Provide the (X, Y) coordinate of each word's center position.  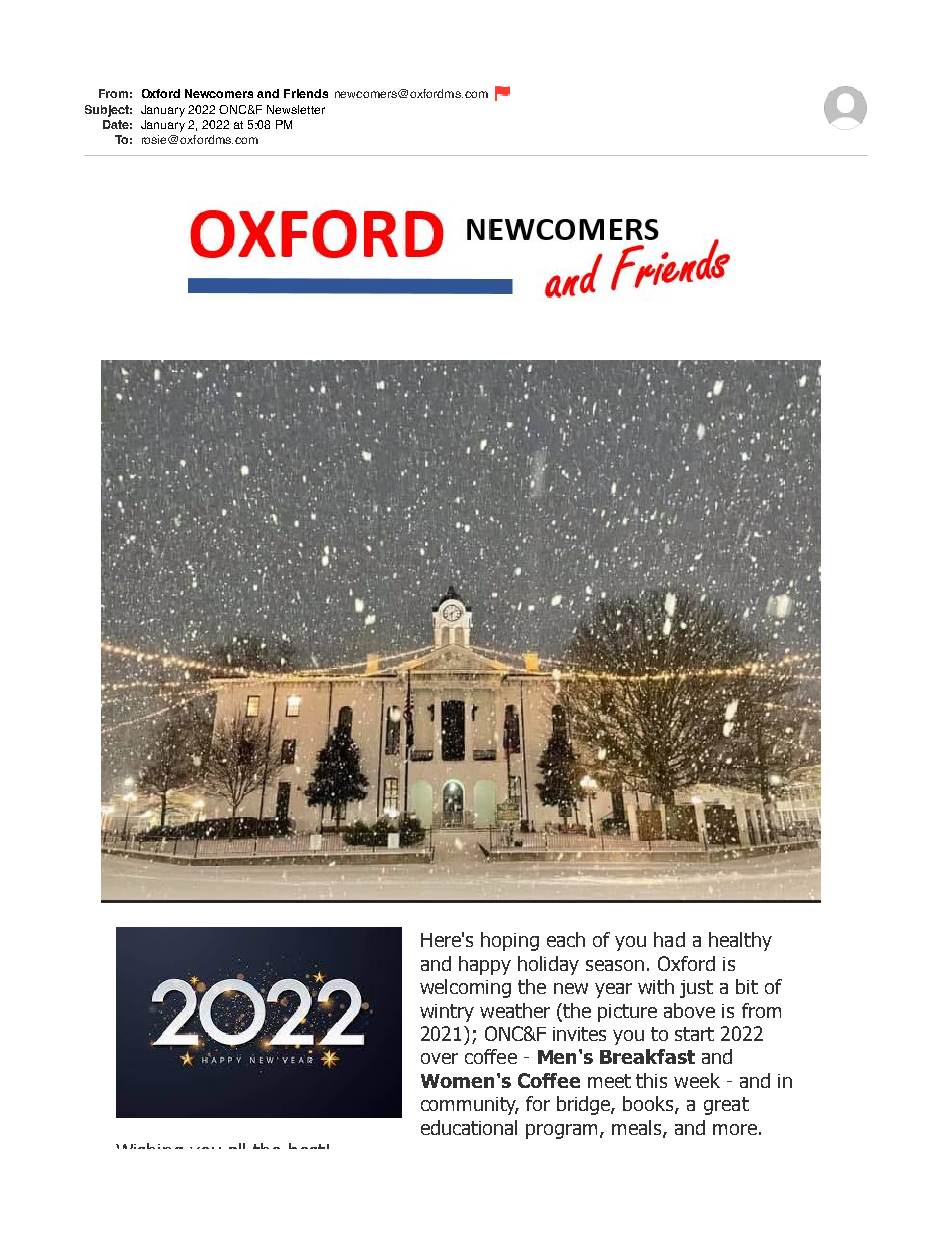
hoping (510, 941)
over (439, 1058)
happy (485, 965)
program (561, 1131)
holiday (548, 965)
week (697, 1080)
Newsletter (296, 109)
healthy (740, 941)
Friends (306, 93)
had (669, 939)
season (615, 965)
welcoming (465, 988)
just (696, 989)
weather (515, 1010)
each (566, 939)
